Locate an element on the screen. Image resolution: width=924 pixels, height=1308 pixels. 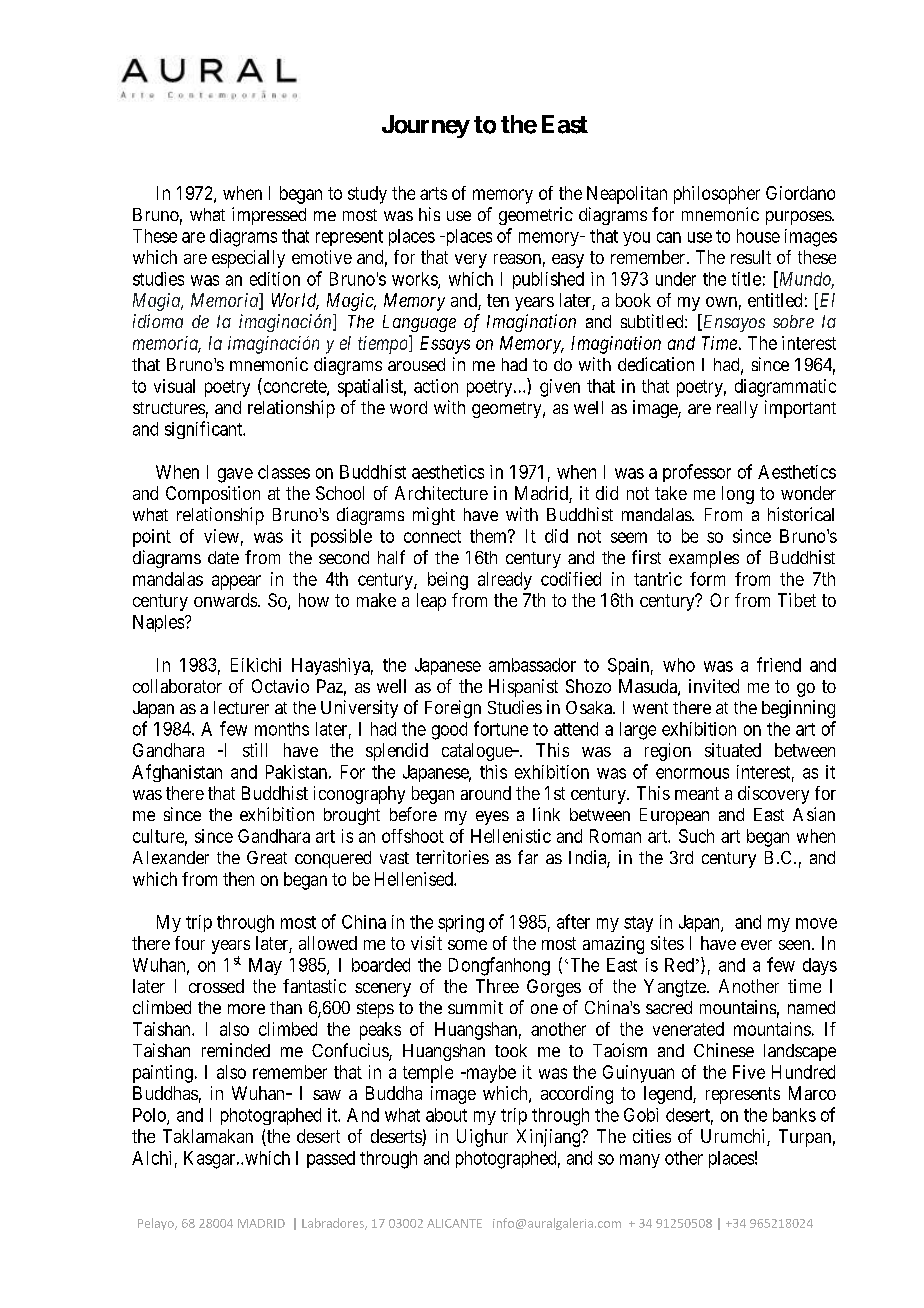
appear is located at coordinates (236, 582).
